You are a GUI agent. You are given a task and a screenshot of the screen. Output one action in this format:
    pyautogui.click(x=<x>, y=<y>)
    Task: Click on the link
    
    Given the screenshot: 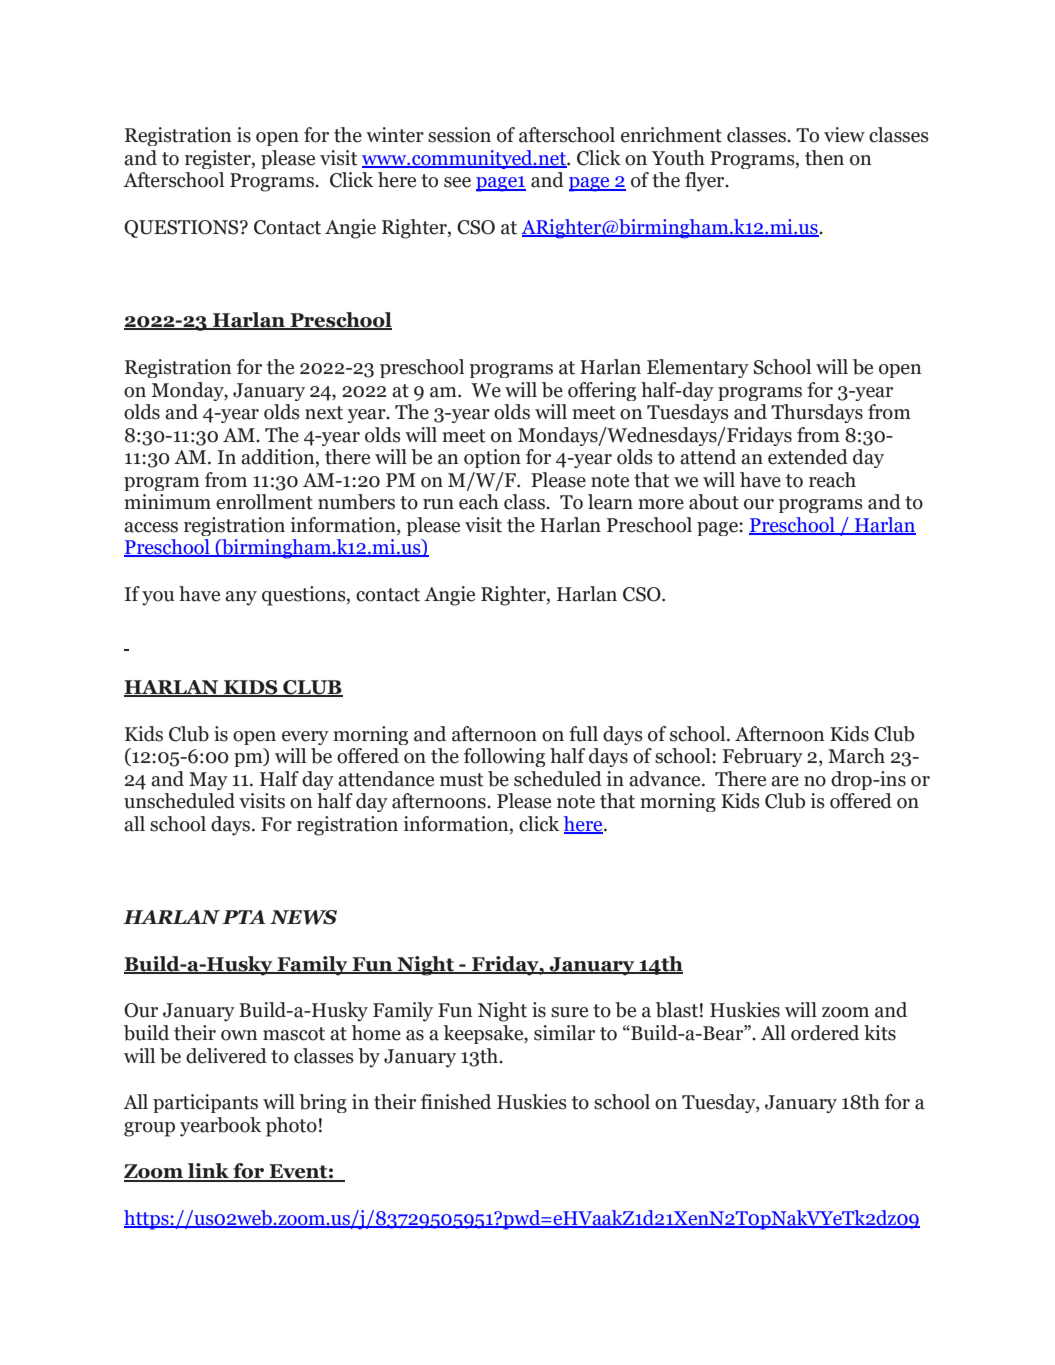 What is the action you would take?
    pyautogui.click(x=208, y=1172)
